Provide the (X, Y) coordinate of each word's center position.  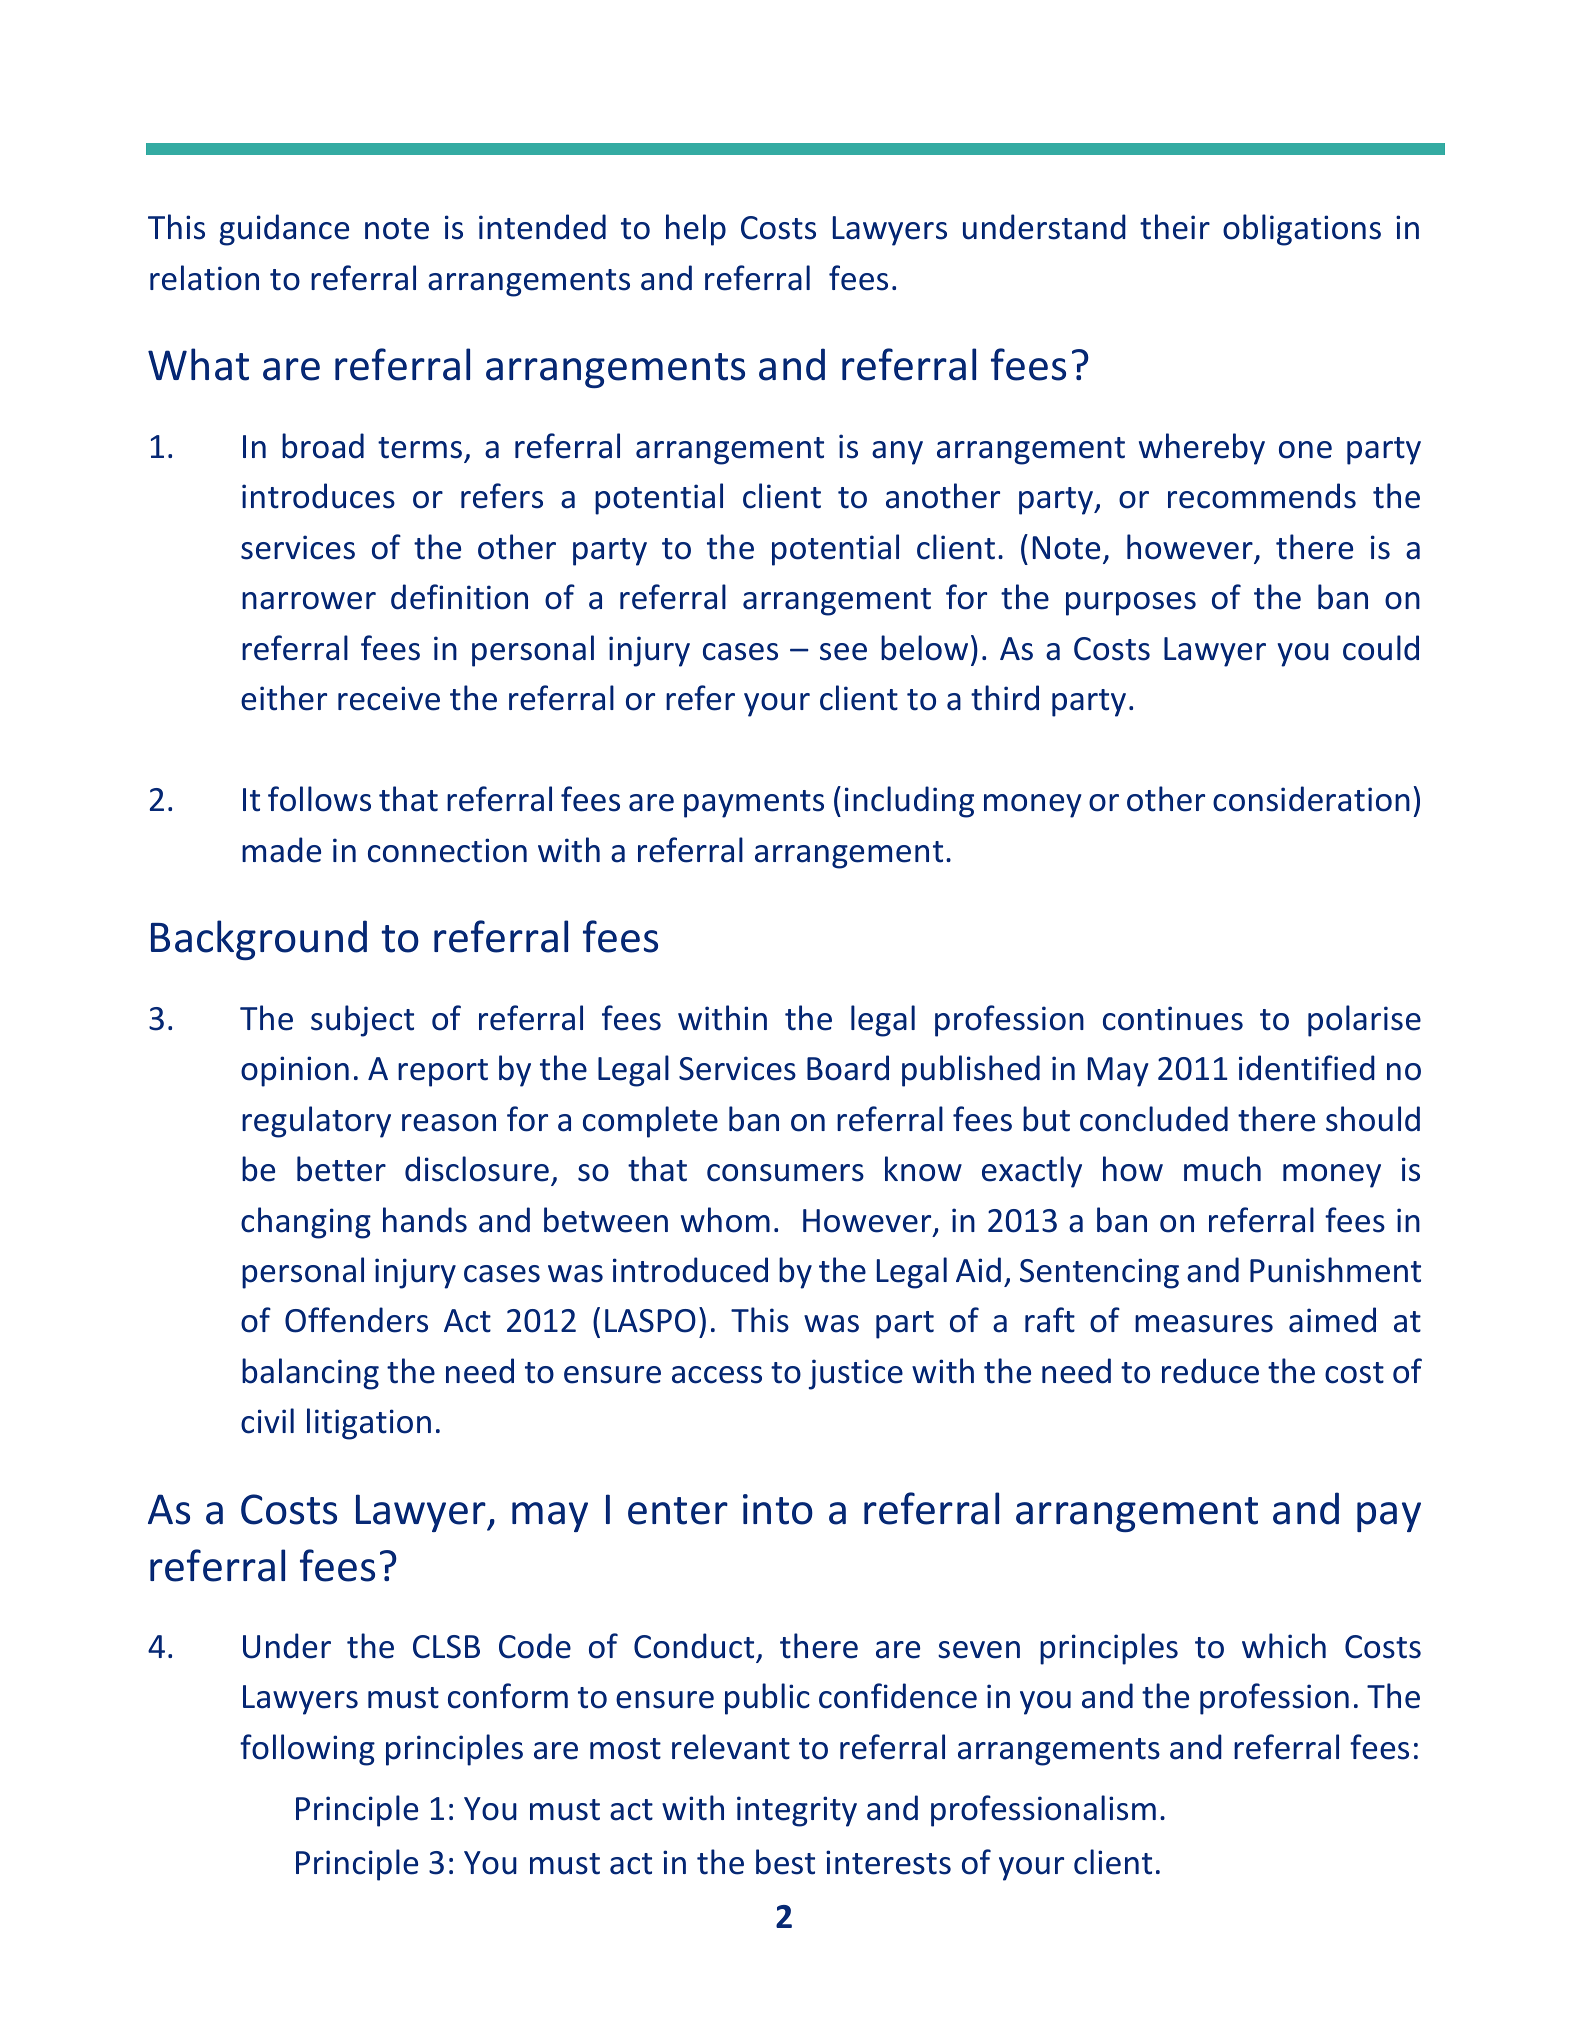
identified (1307, 1068)
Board (848, 1068)
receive (389, 698)
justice (856, 1374)
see (843, 652)
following (307, 1750)
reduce (1210, 1371)
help (696, 230)
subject (362, 1021)
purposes (1131, 604)
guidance (284, 230)
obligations (1302, 230)
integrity (797, 1811)
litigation (369, 1424)
